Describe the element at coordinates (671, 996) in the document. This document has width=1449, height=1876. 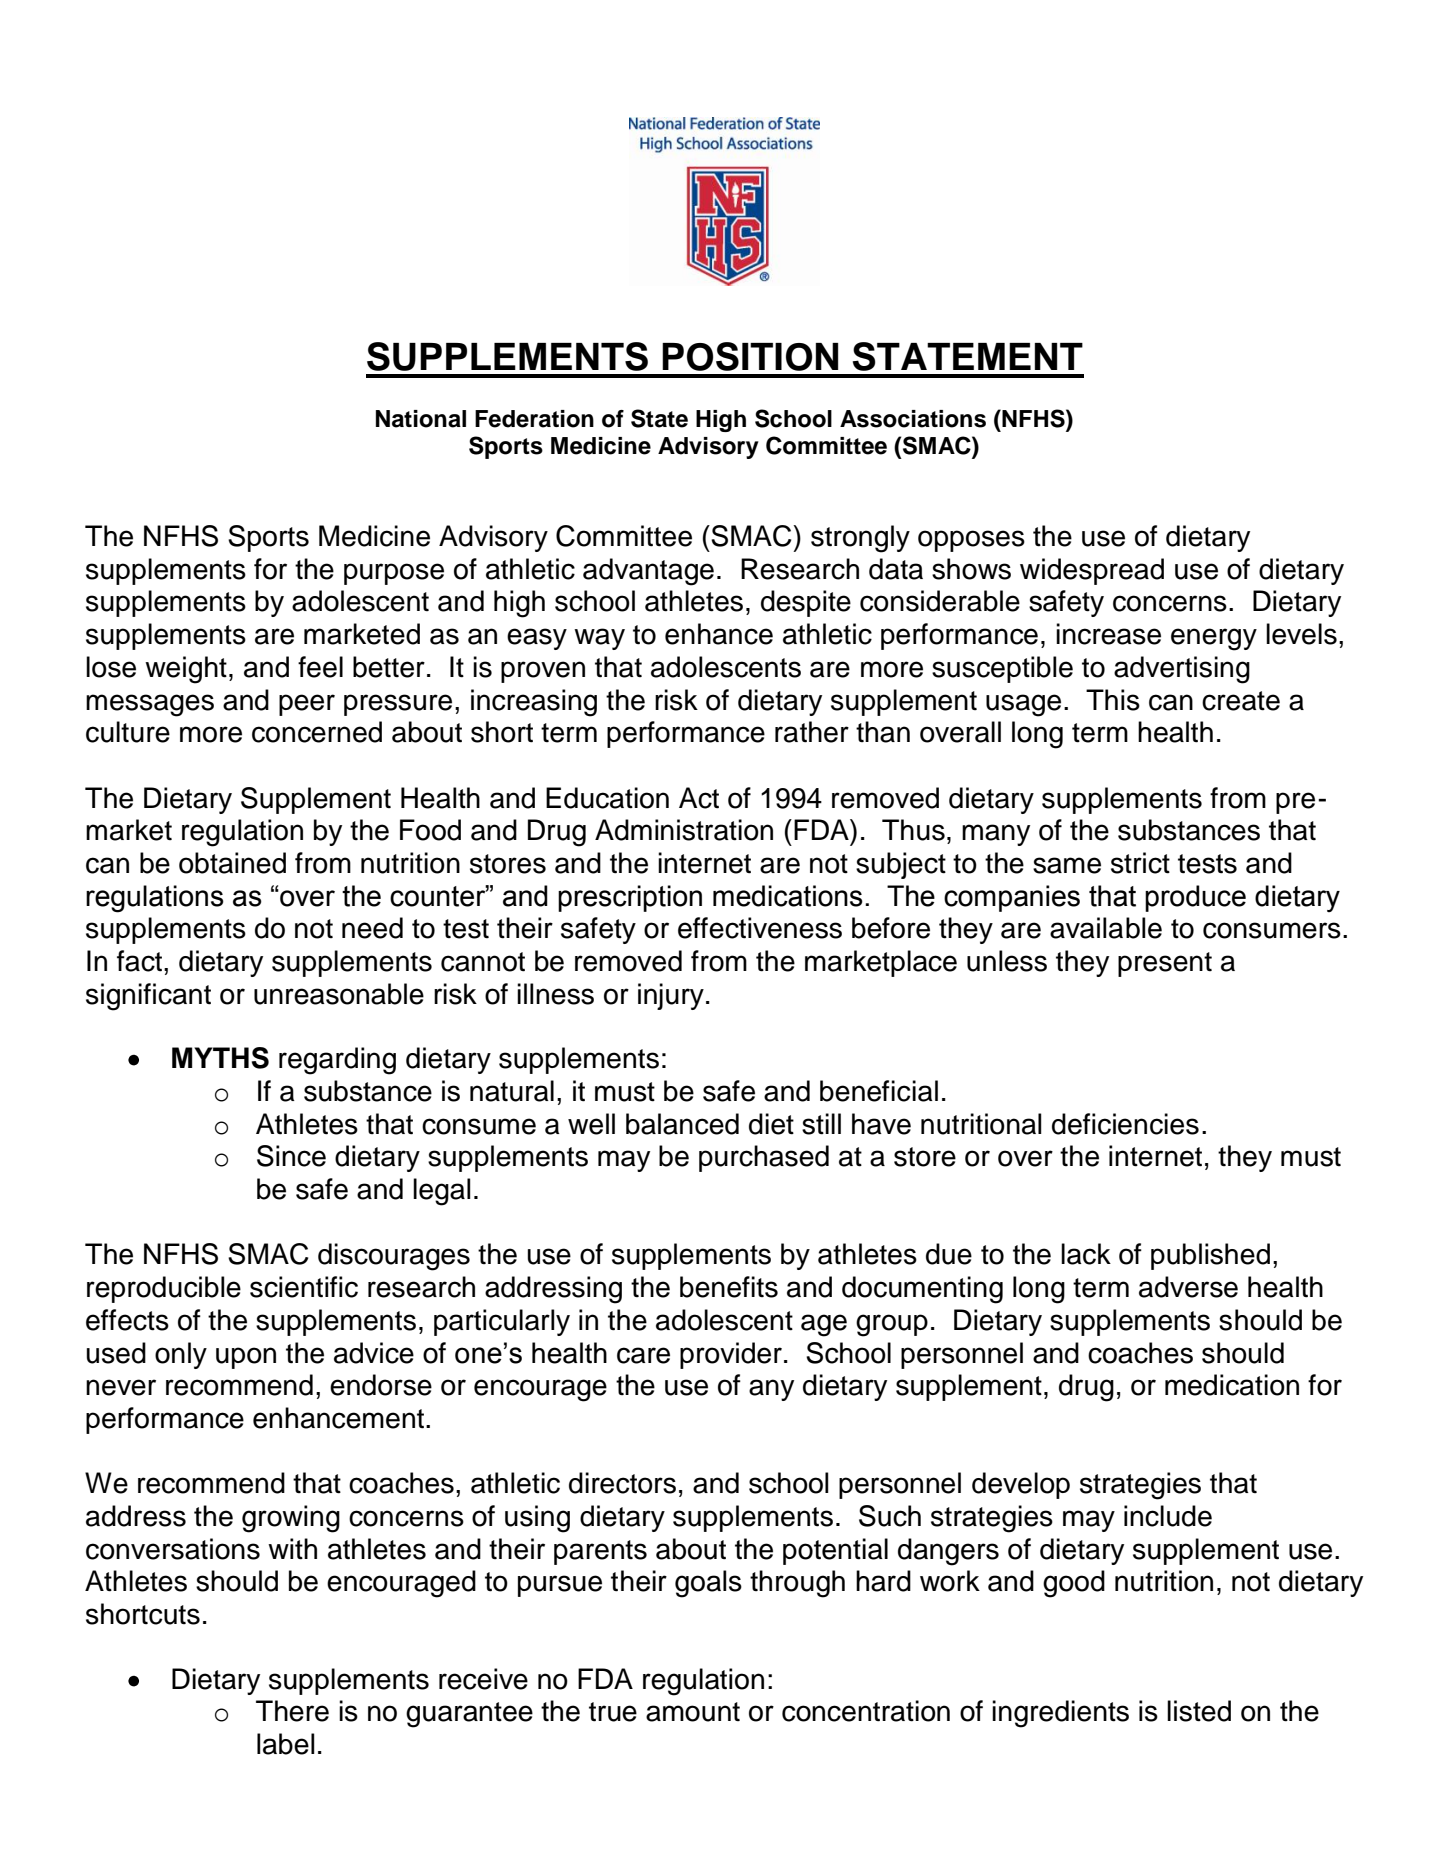
I see `injury` at that location.
